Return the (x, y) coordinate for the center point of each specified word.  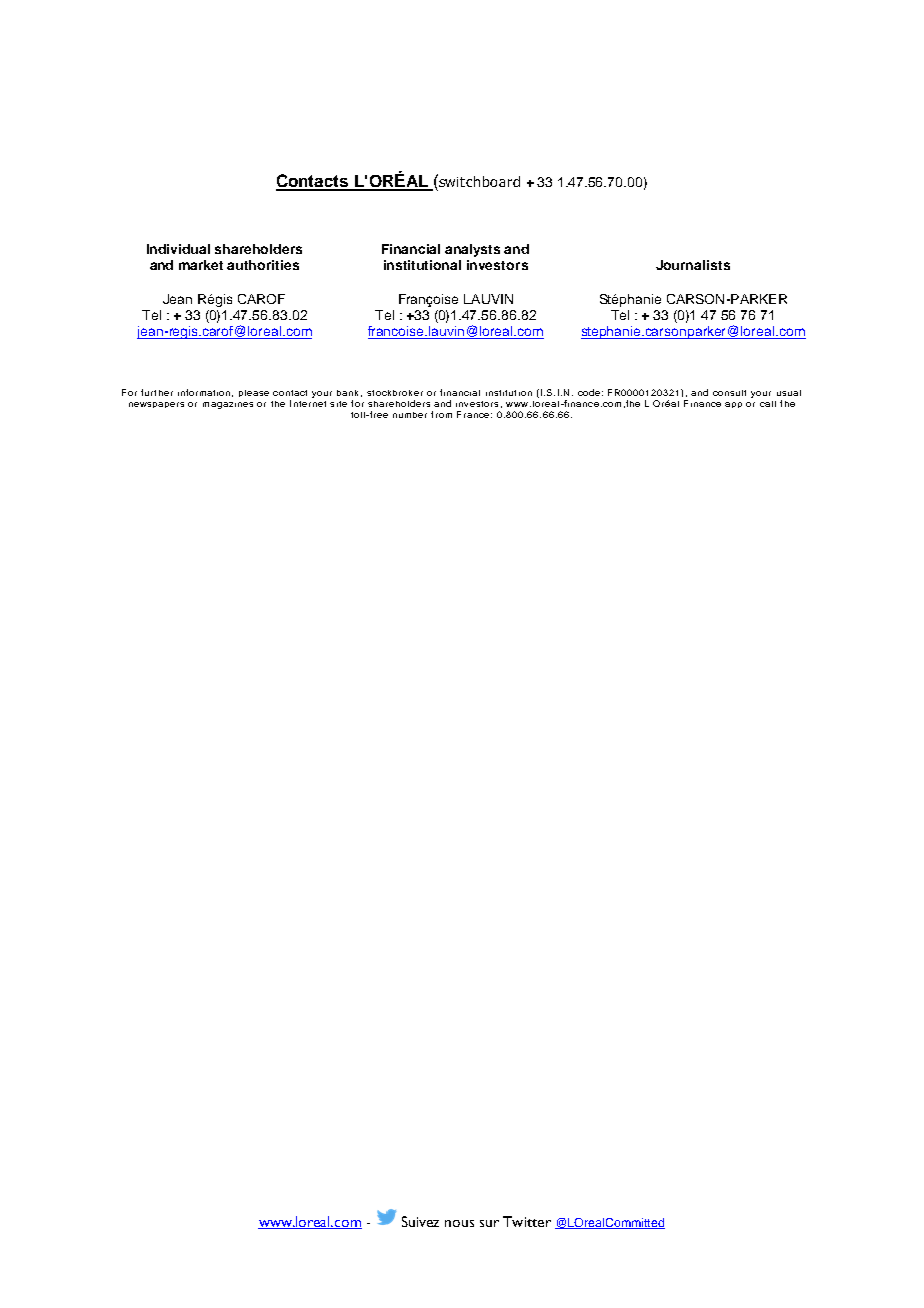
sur (489, 1223)
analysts (472, 250)
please (254, 393)
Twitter (527, 1221)
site (338, 404)
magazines (228, 405)
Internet (308, 403)
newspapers (156, 405)
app (733, 405)
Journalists (693, 265)
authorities (263, 265)
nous (459, 1223)
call (768, 404)
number (410, 415)
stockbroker (395, 393)
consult (729, 393)
